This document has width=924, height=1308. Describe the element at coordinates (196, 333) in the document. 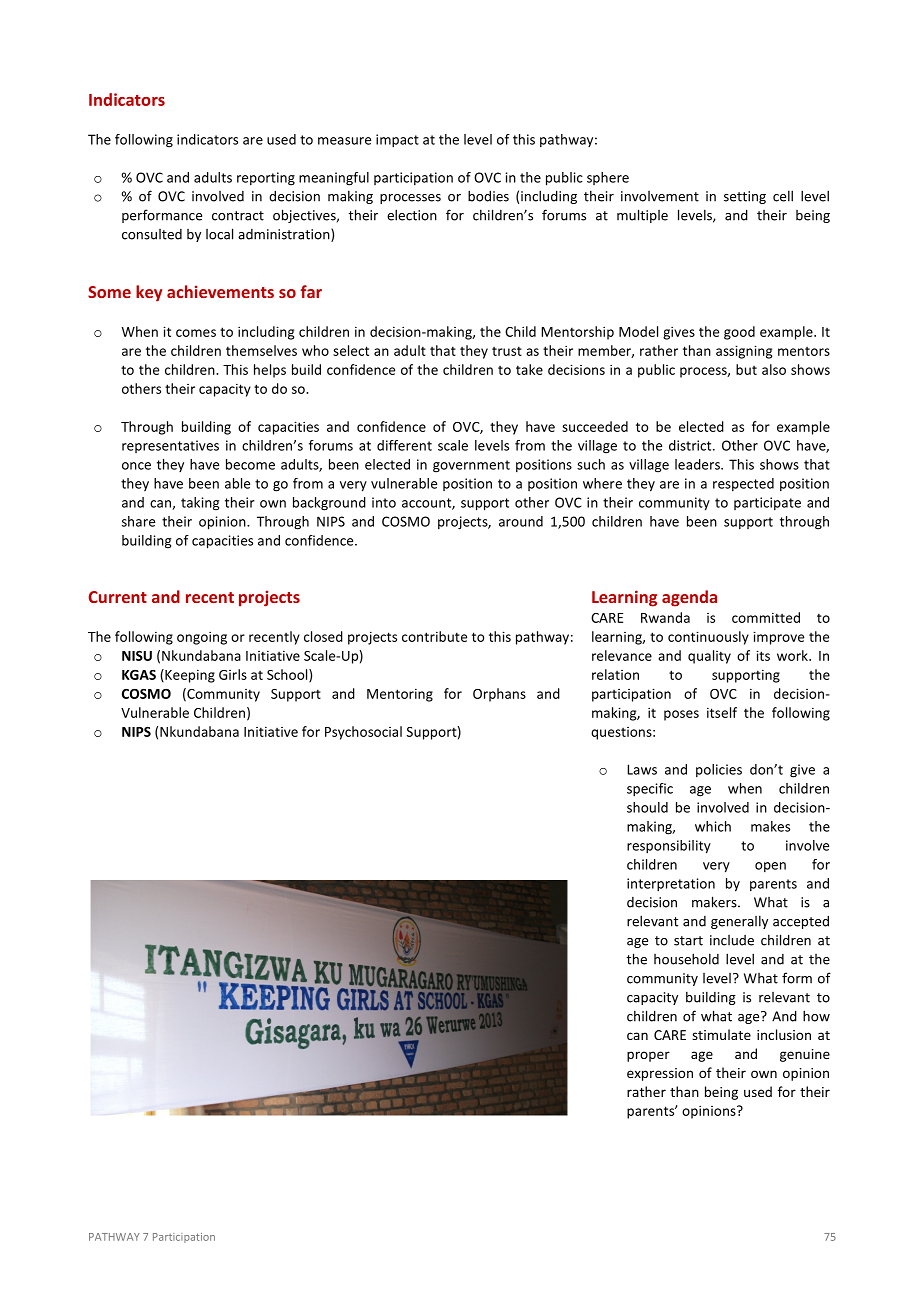

I see `comes` at that location.
